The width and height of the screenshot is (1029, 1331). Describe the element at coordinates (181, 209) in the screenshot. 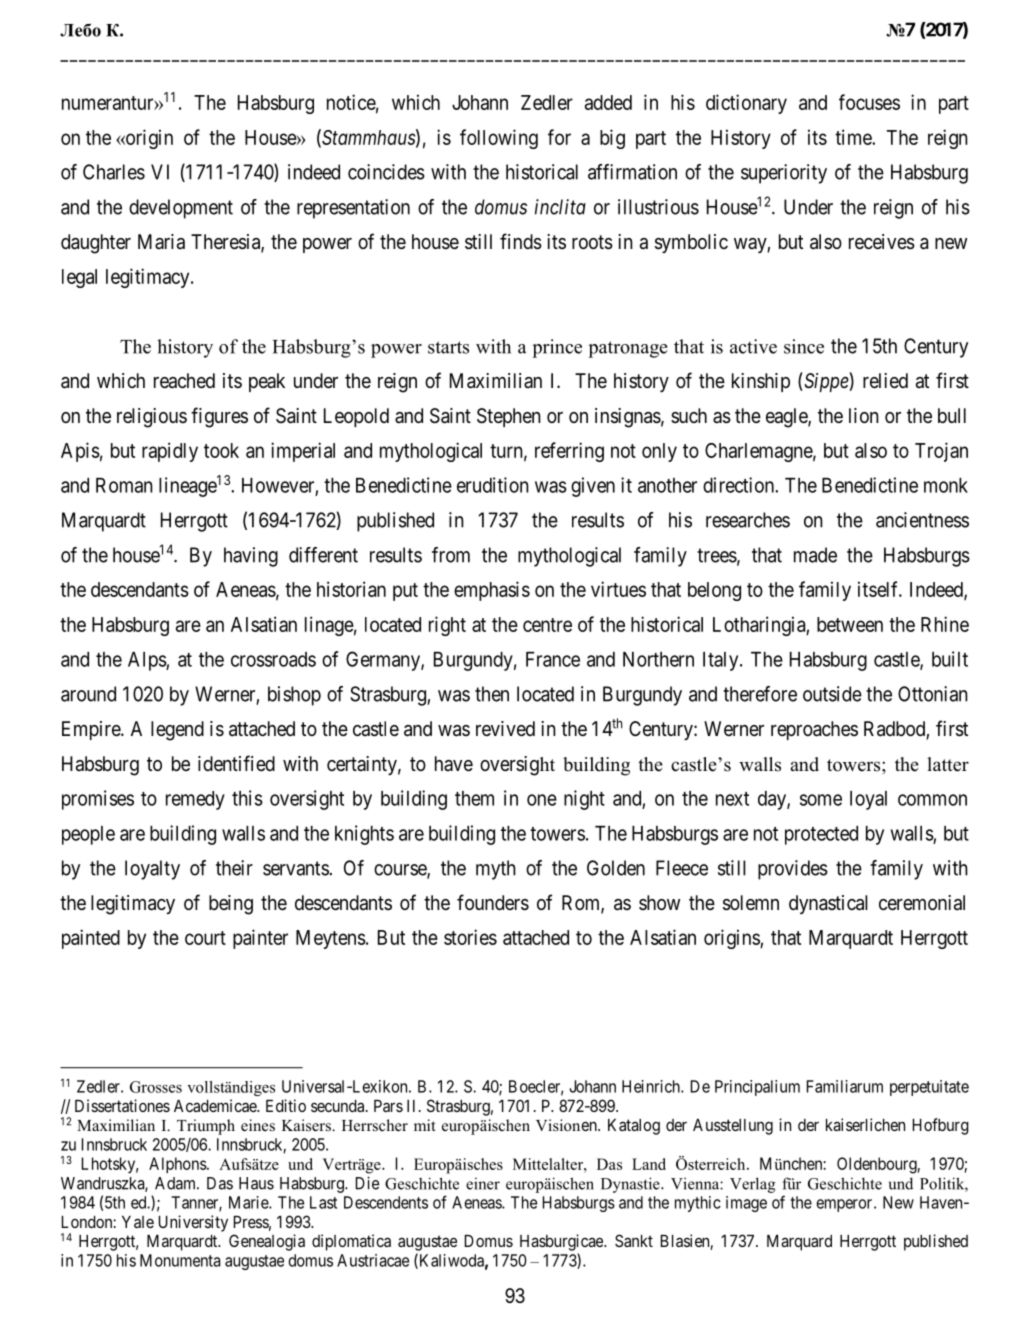

I see `development` at that location.
